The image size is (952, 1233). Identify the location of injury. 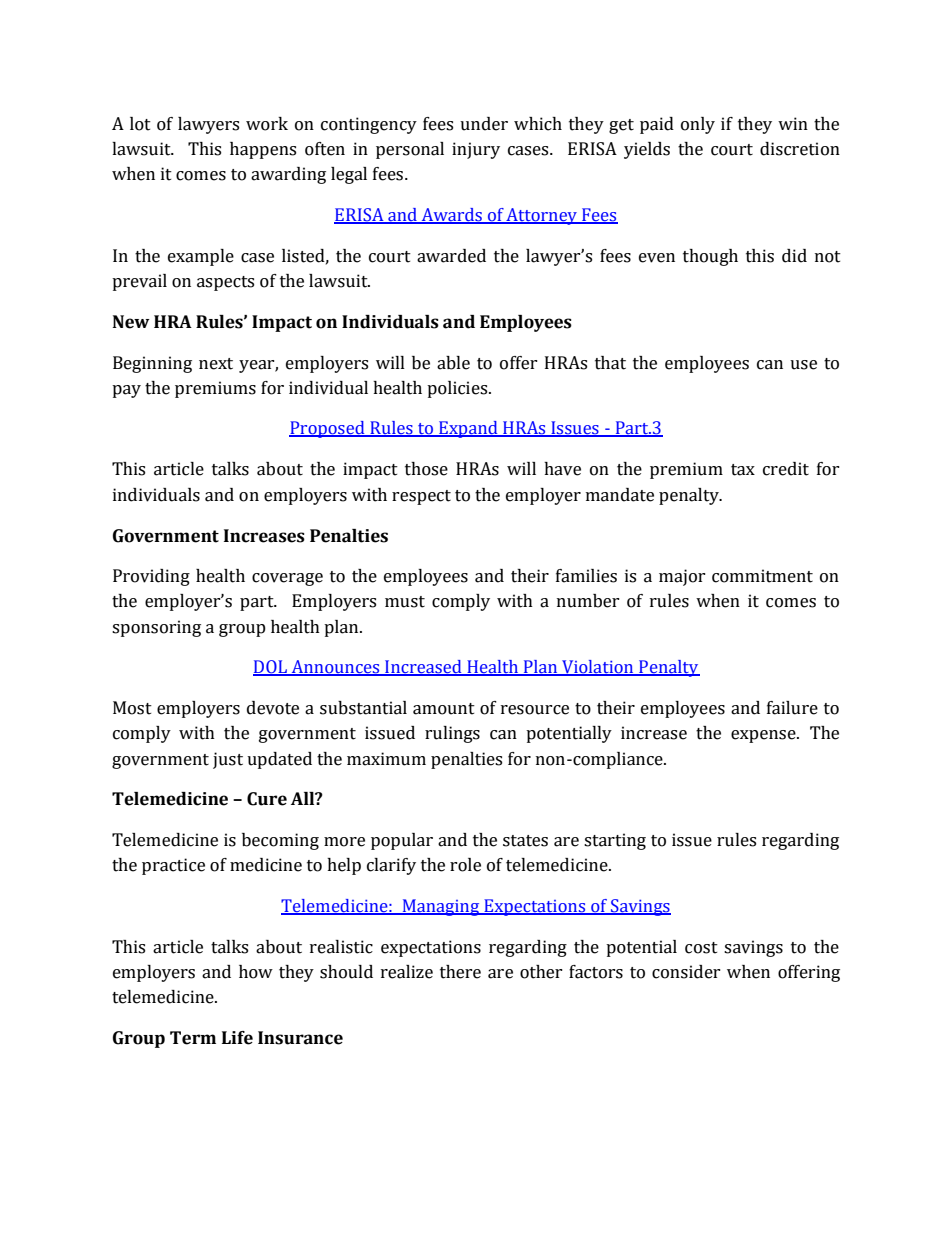
(476, 150).
